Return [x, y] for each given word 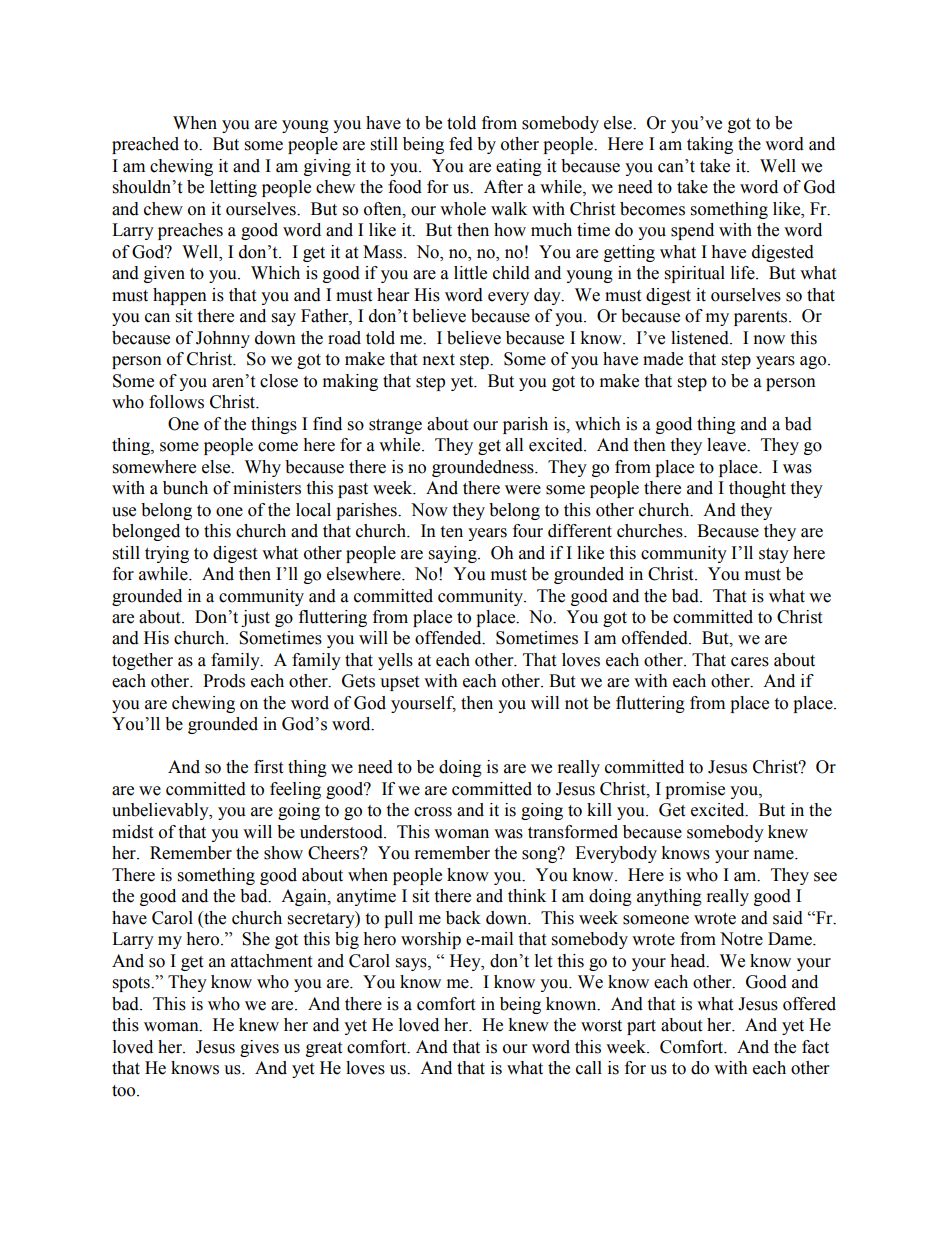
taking [710, 145]
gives [259, 1048]
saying [454, 554]
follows [176, 402]
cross [433, 812]
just [255, 618]
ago [814, 362]
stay [774, 555]
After [503, 187]
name [775, 855]
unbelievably [161, 811]
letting [233, 188]
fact [815, 1047]
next [439, 360]
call [589, 1068]
